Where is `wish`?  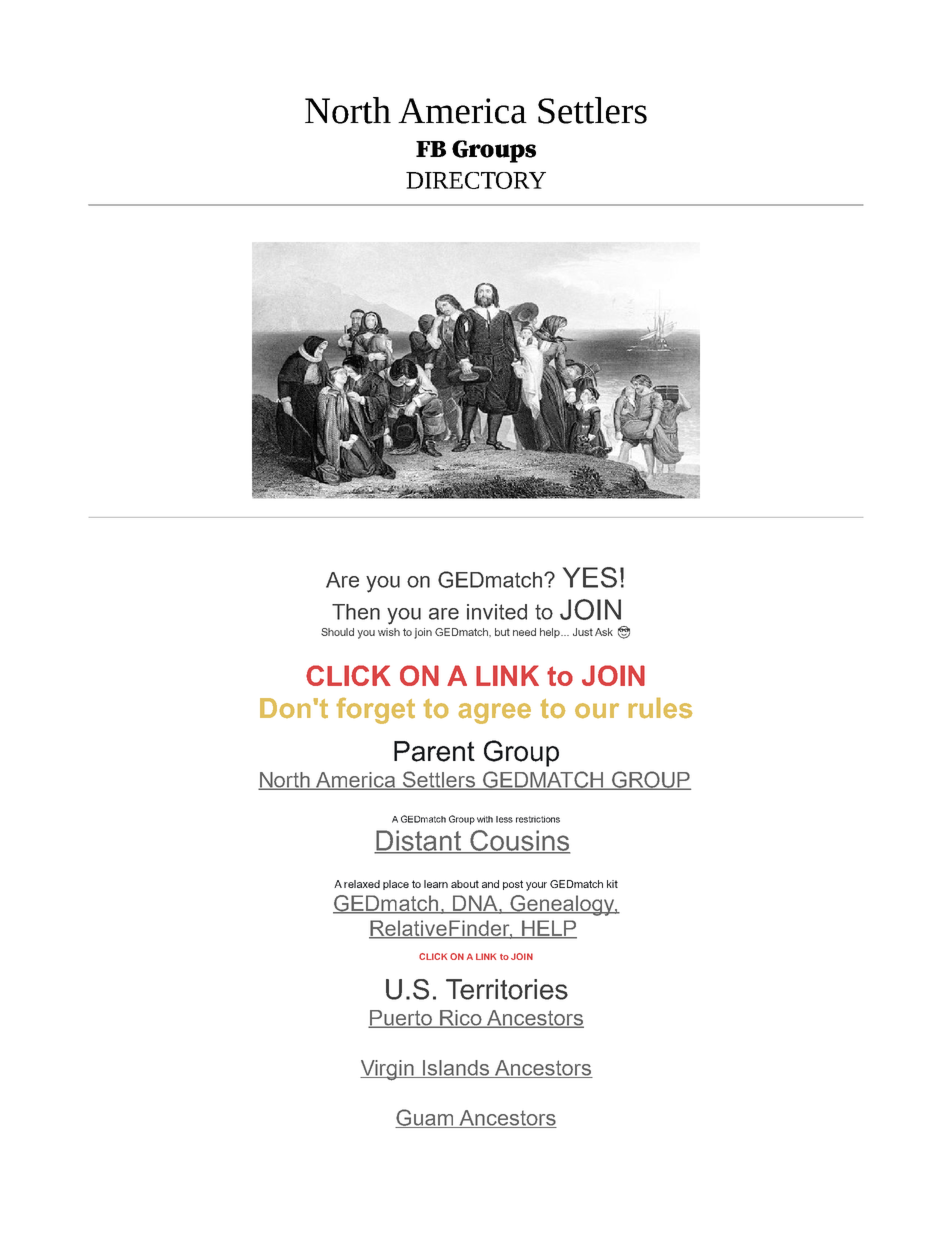 wish is located at coordinates (389, 632).
